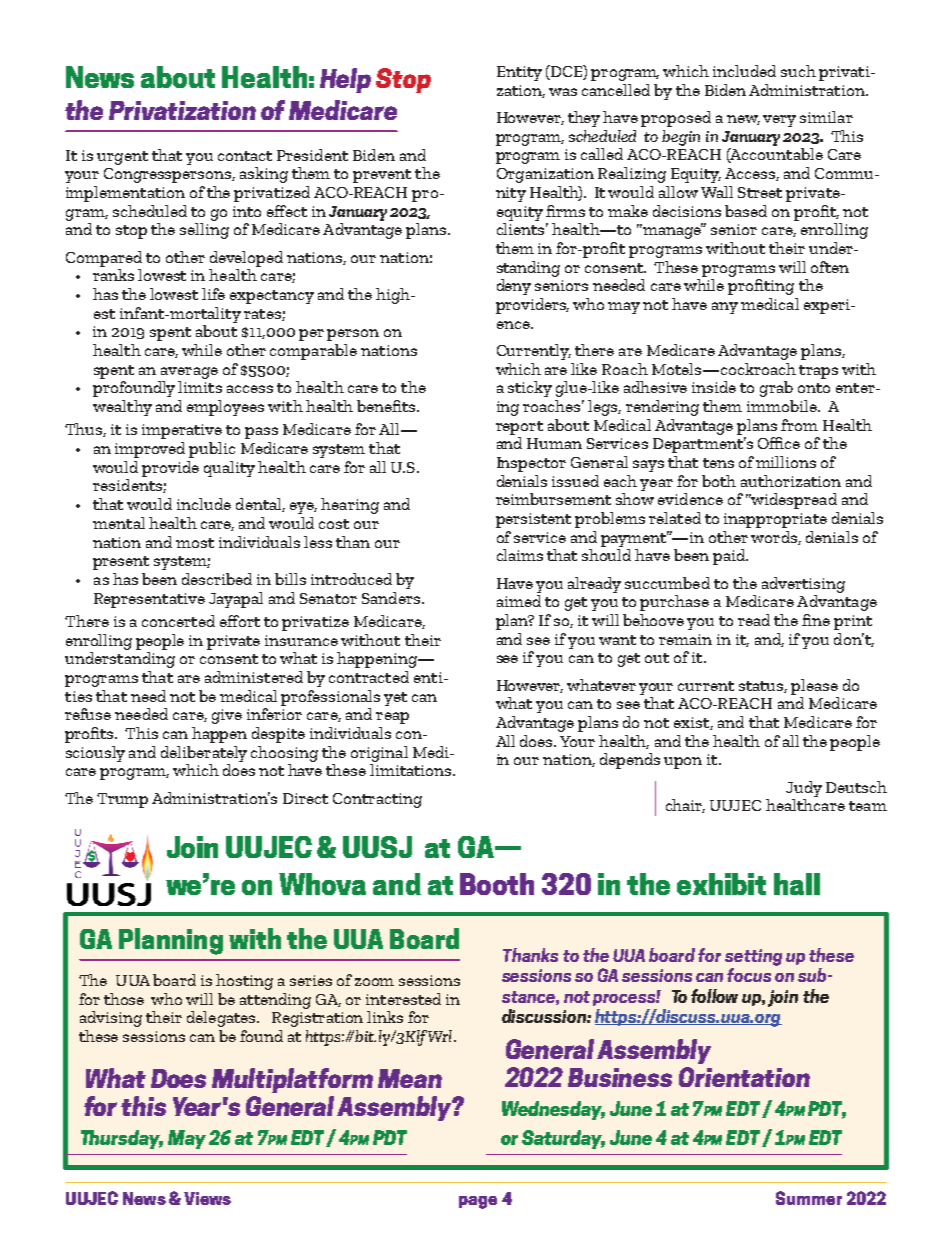 The height and width of the page is (1233, 952). What do you see at coordinates (207, 1198) in the page?
I see `Views` at bounding box center [207, 1198].
